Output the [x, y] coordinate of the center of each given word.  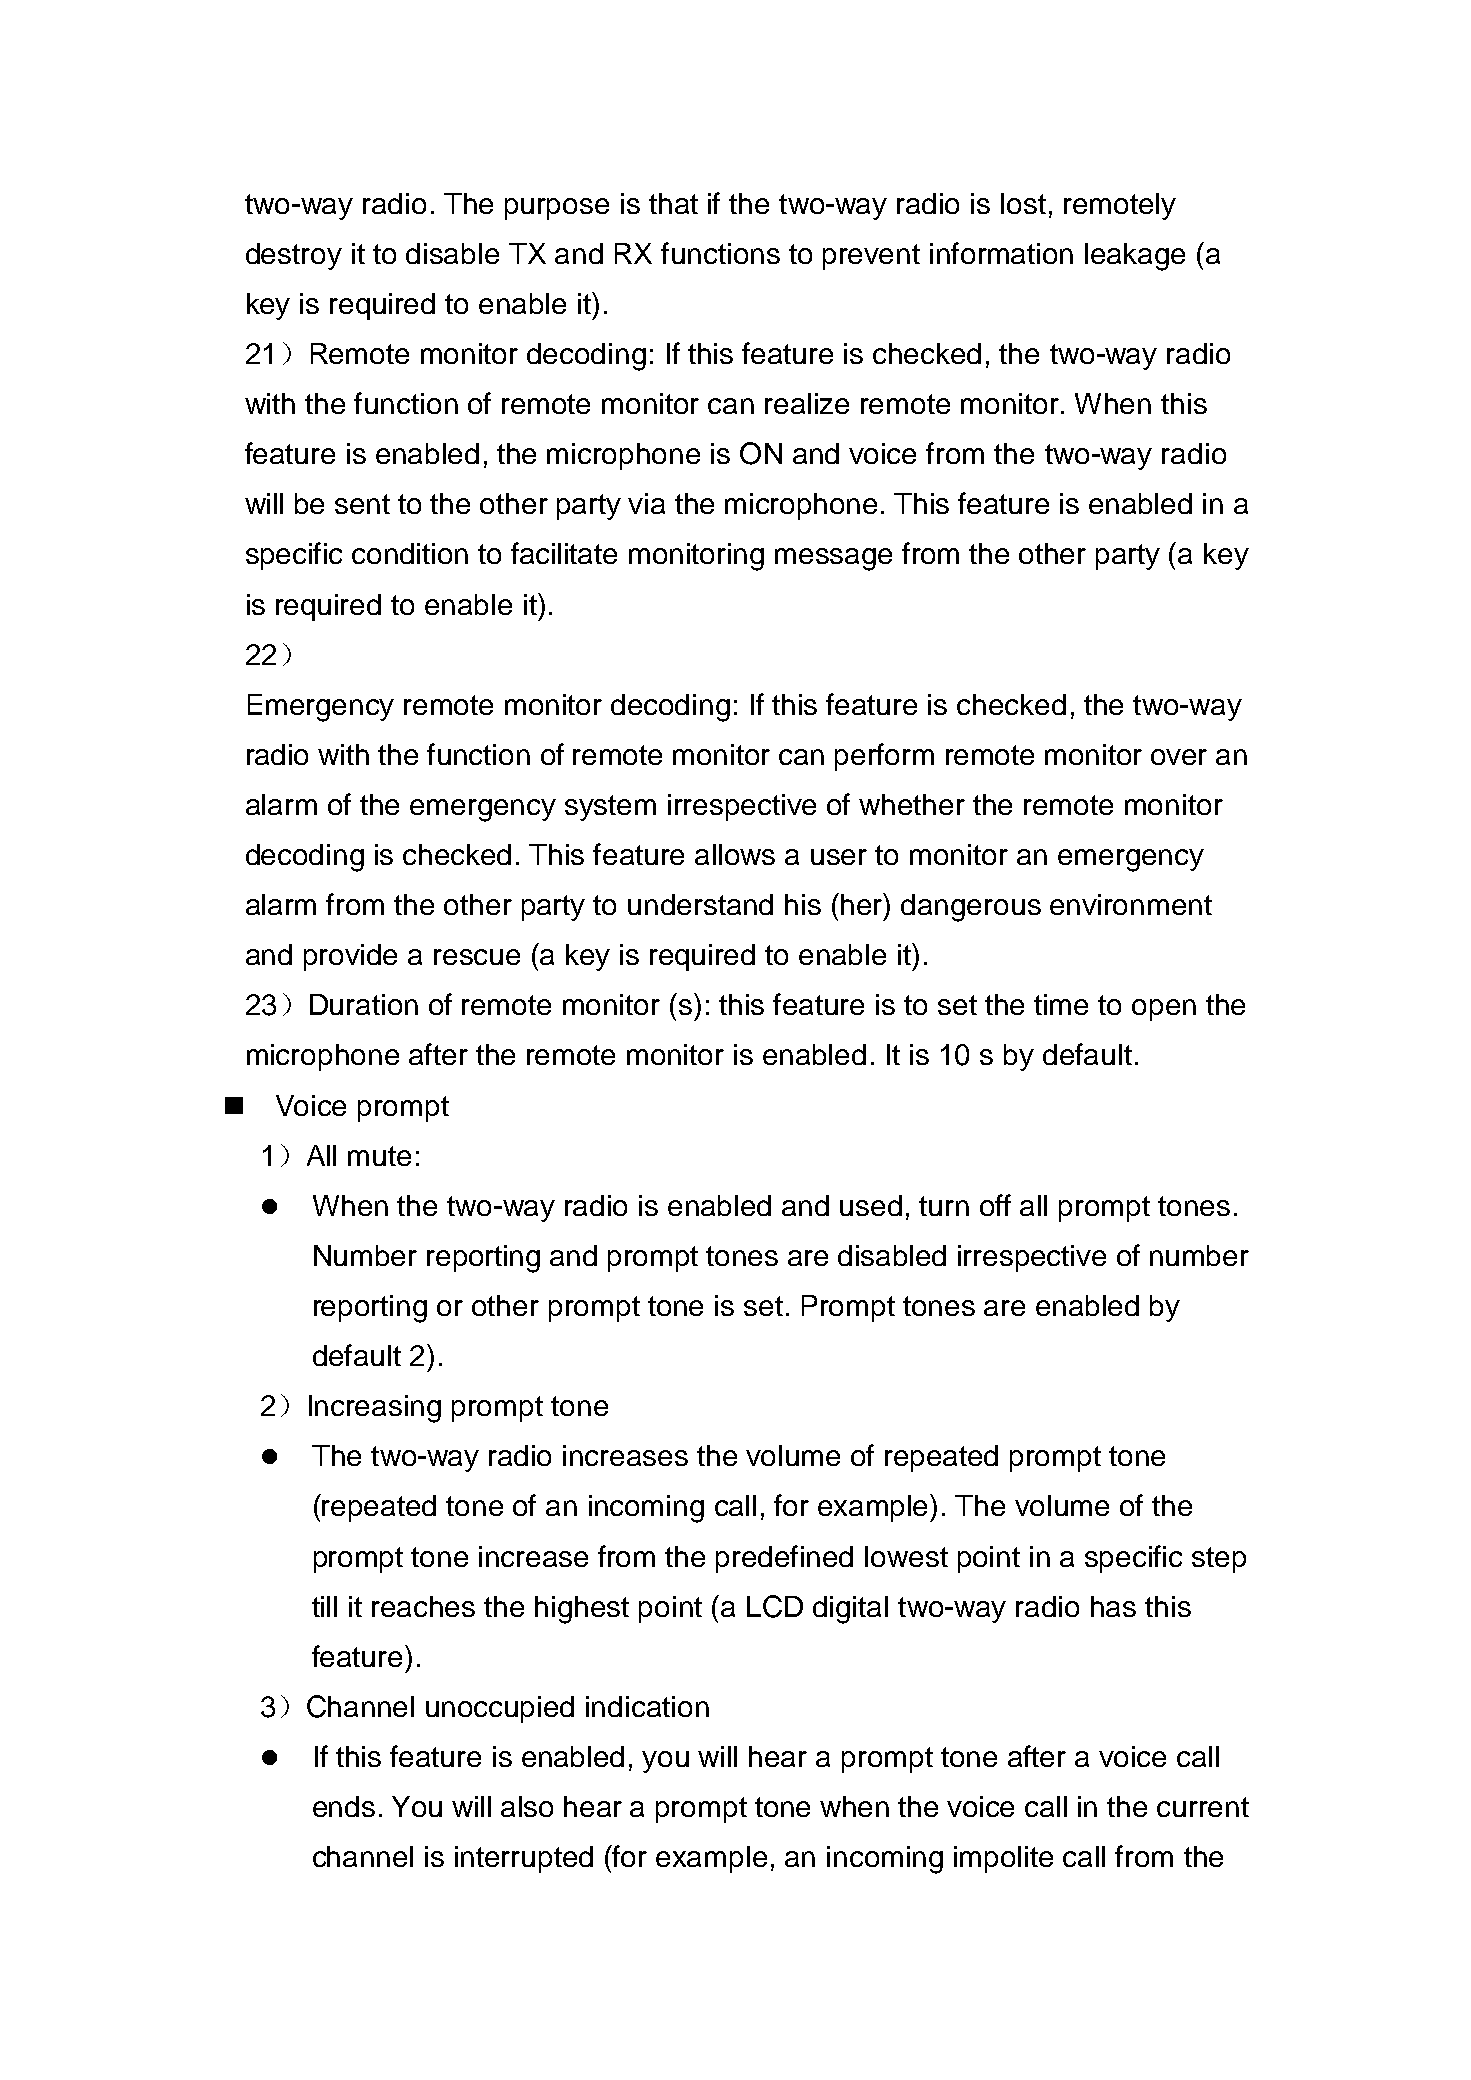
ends [344, 1806]
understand [700, 904]
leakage [1135, 257]
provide [350, 957]
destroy [294, 256]
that [673, 203]
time [1061, 1004]
